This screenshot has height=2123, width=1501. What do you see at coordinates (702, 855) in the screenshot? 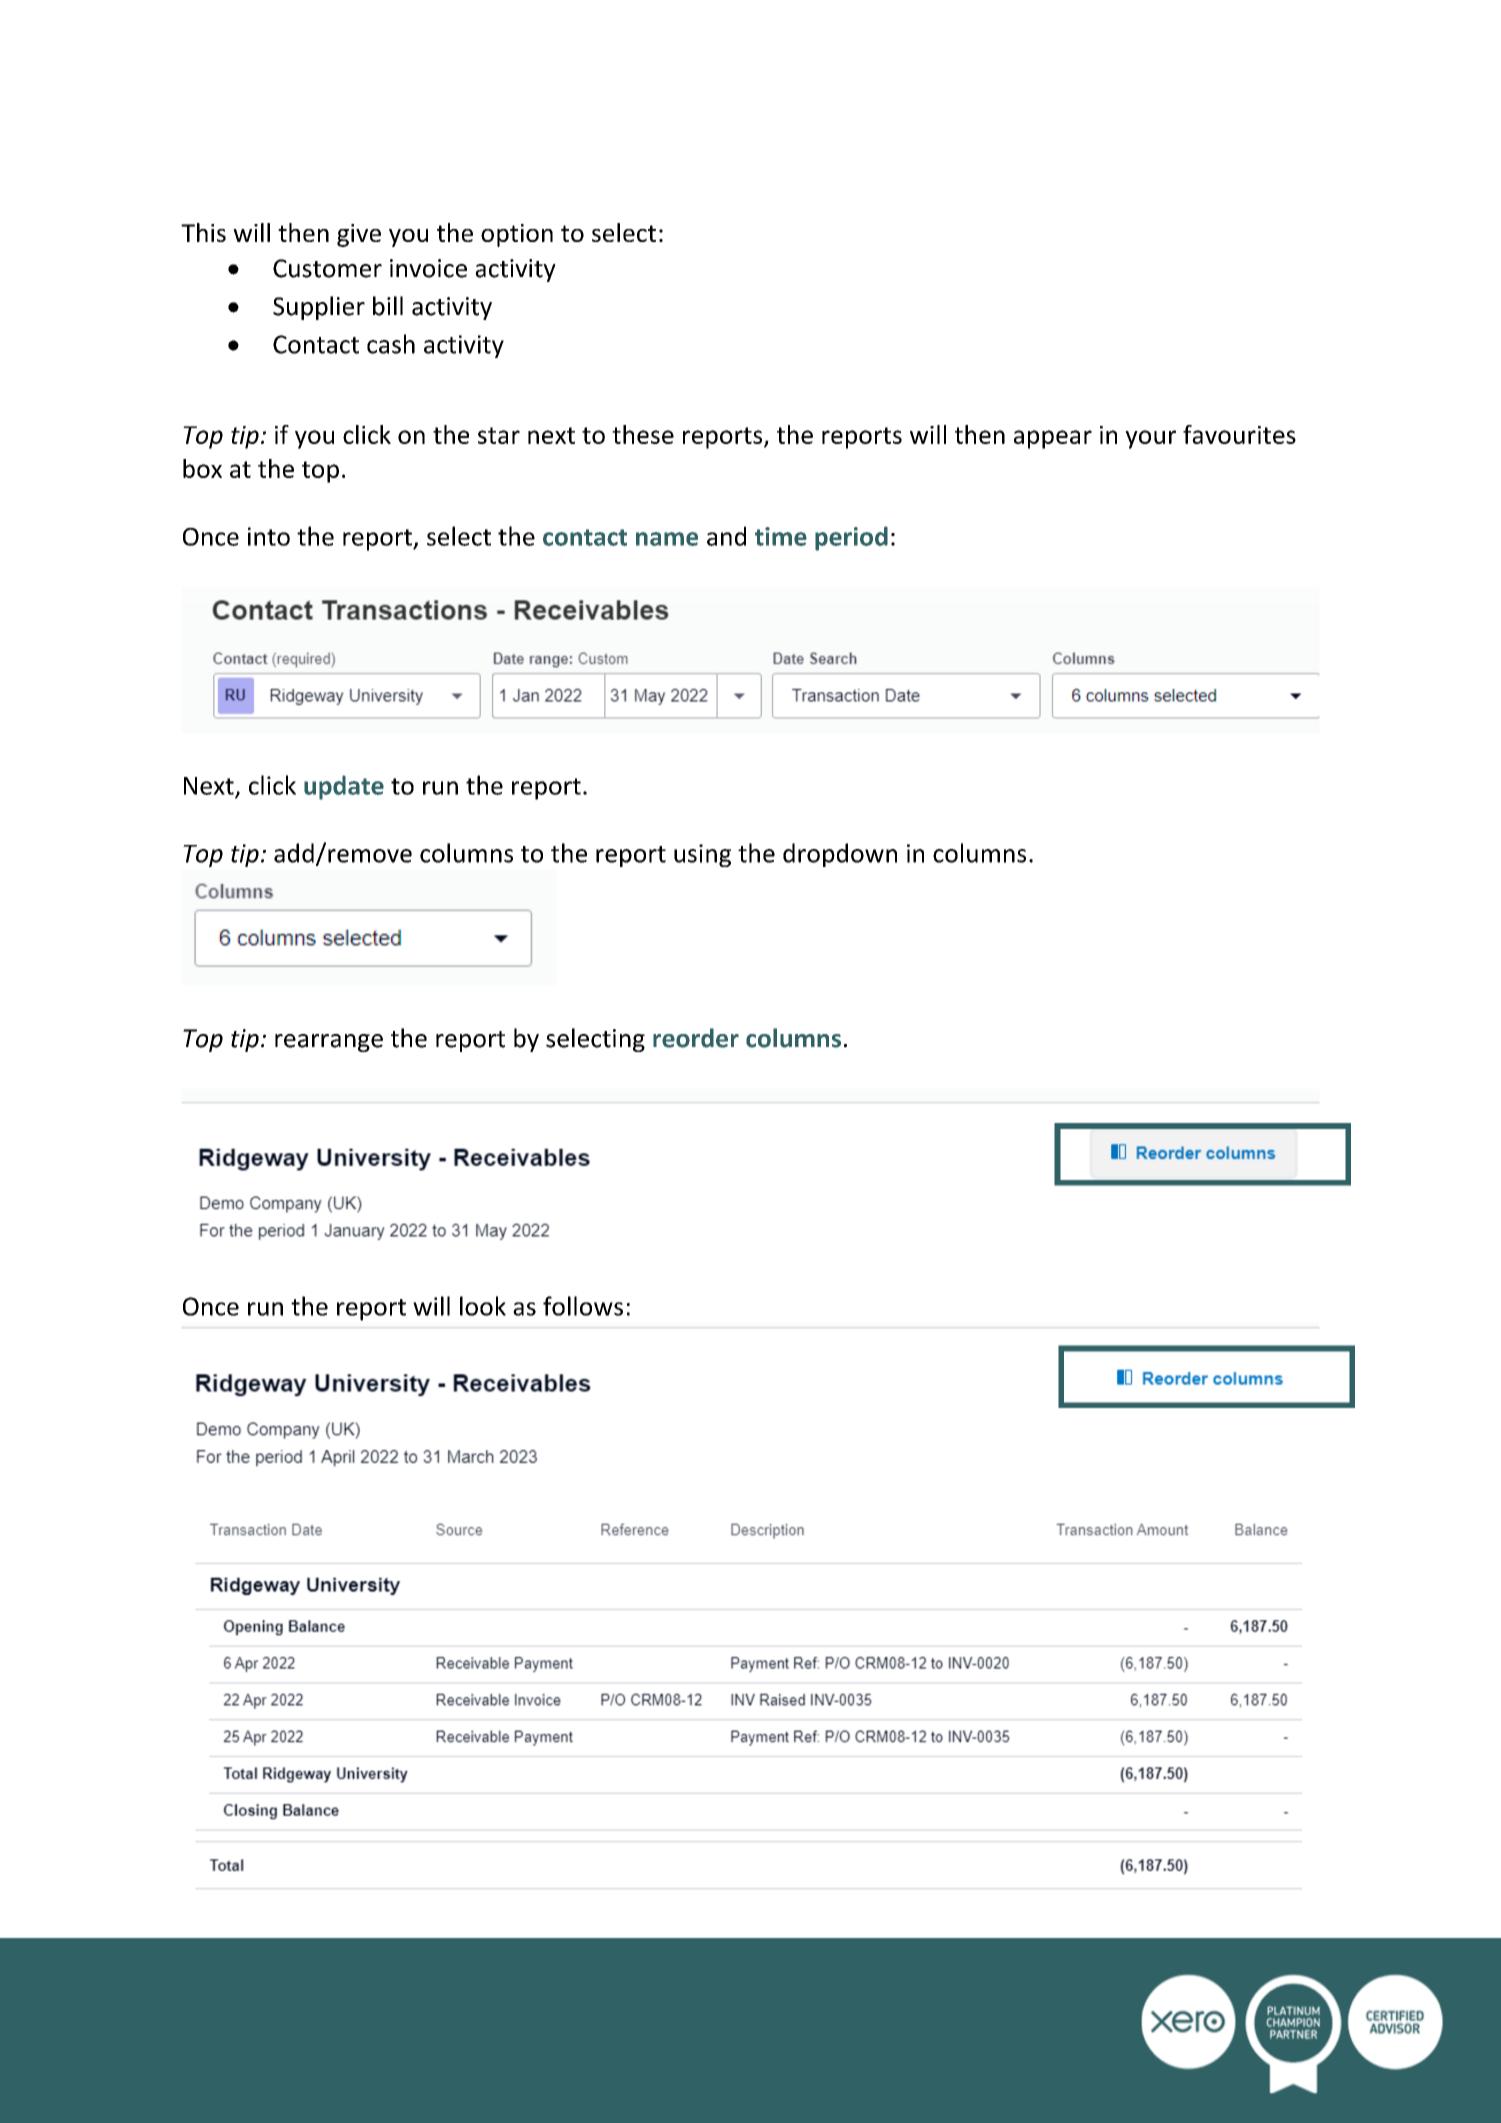
I see `using` at bounding box center [702, 855].
